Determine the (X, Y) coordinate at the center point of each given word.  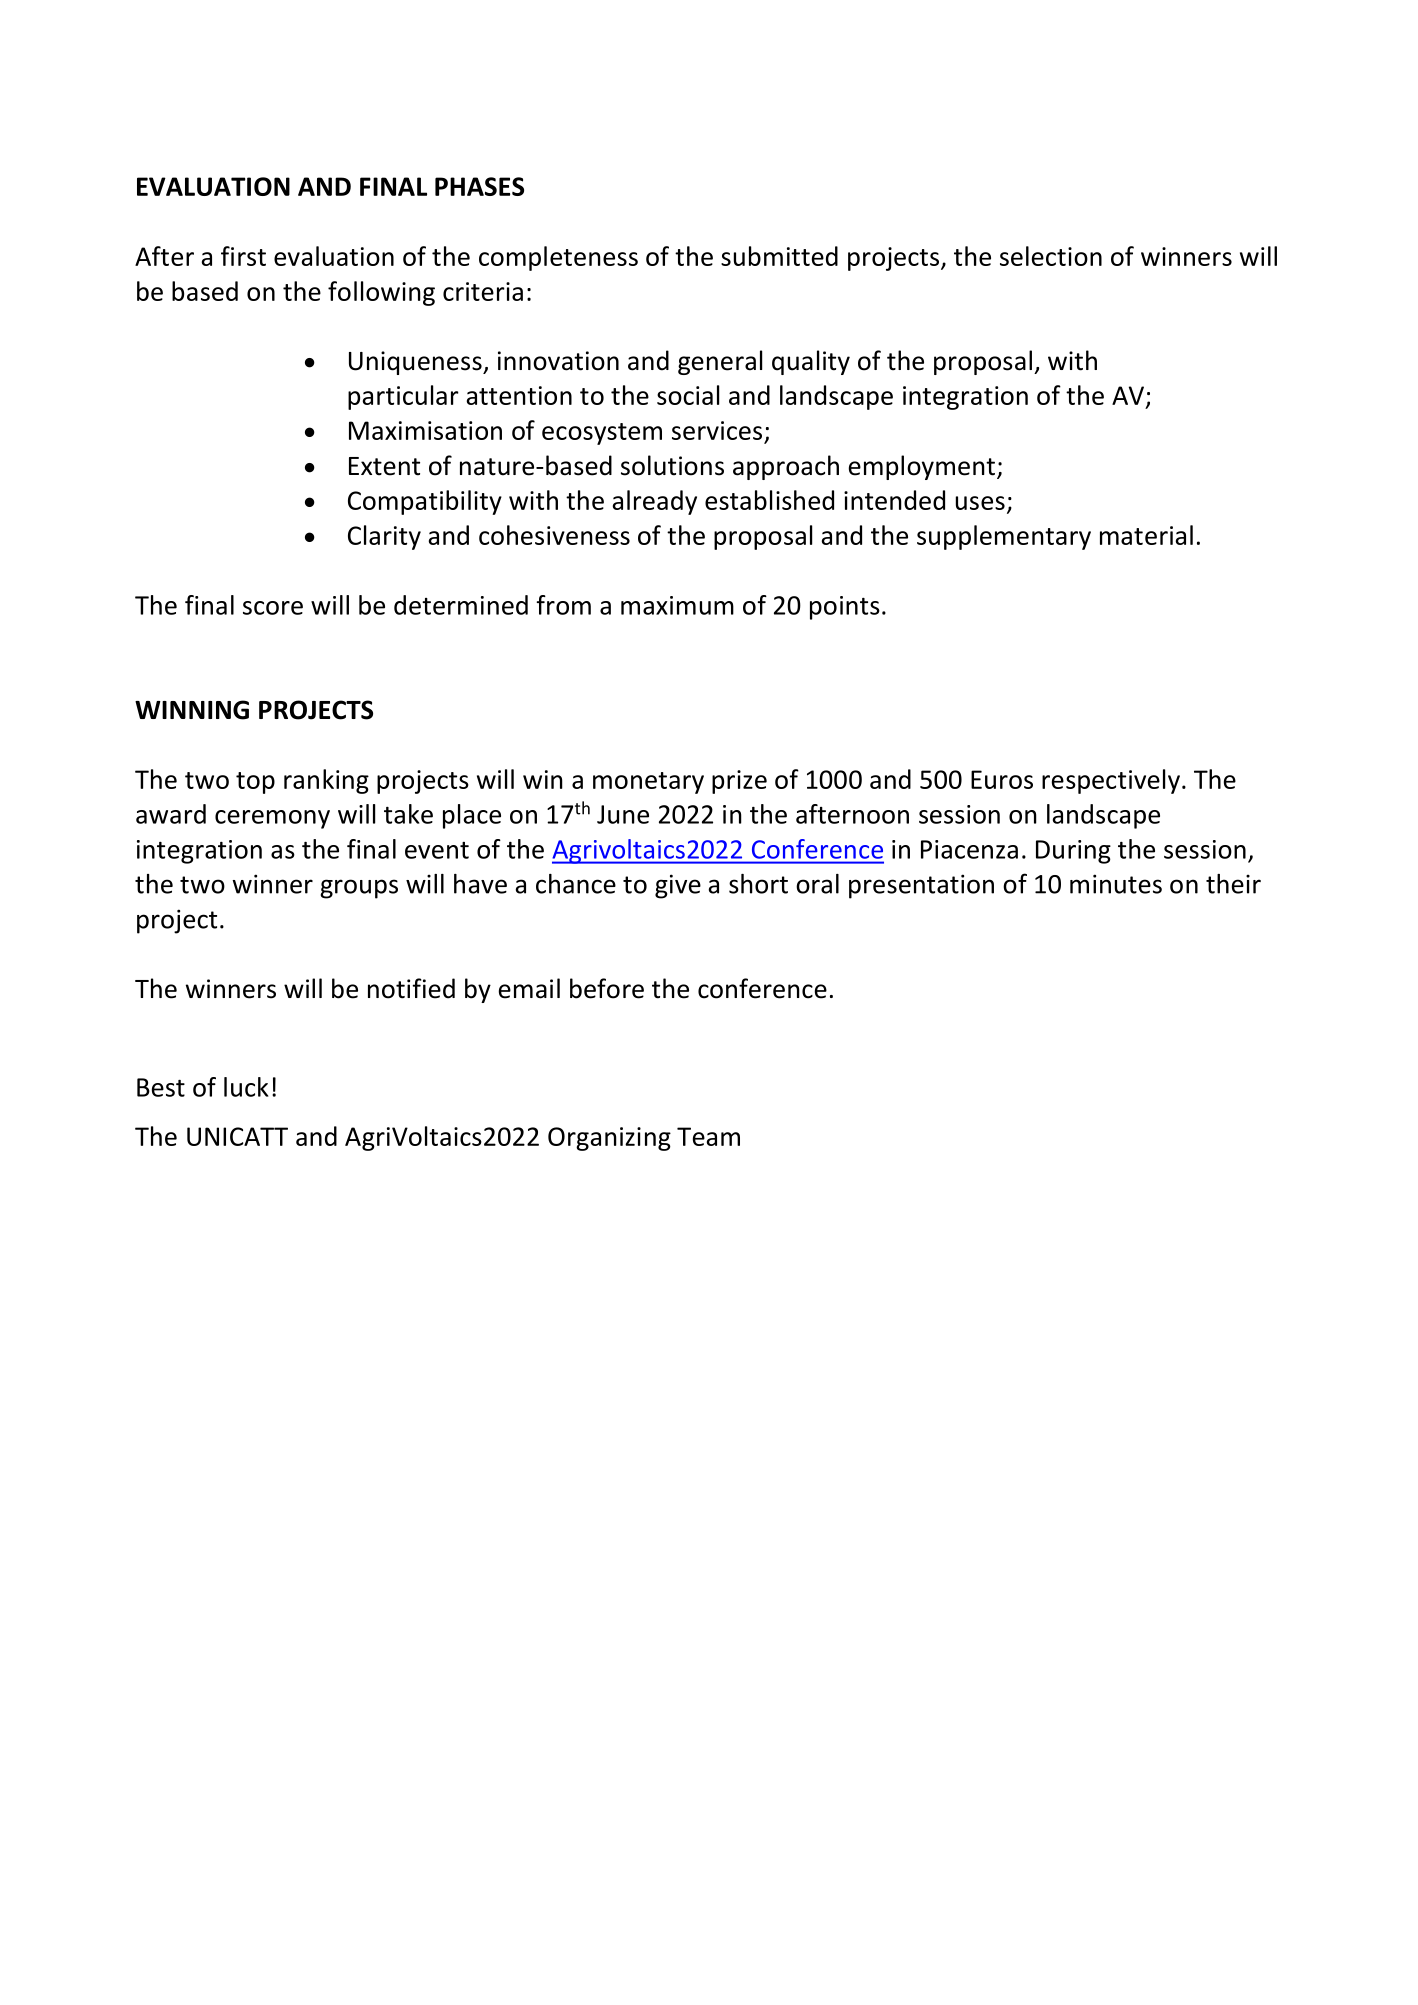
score (273, 608)
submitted (779, 256)
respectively (1111, 781)
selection (1051, 256)
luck (246, 1087)
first (243, 256)
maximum (677, 605)
